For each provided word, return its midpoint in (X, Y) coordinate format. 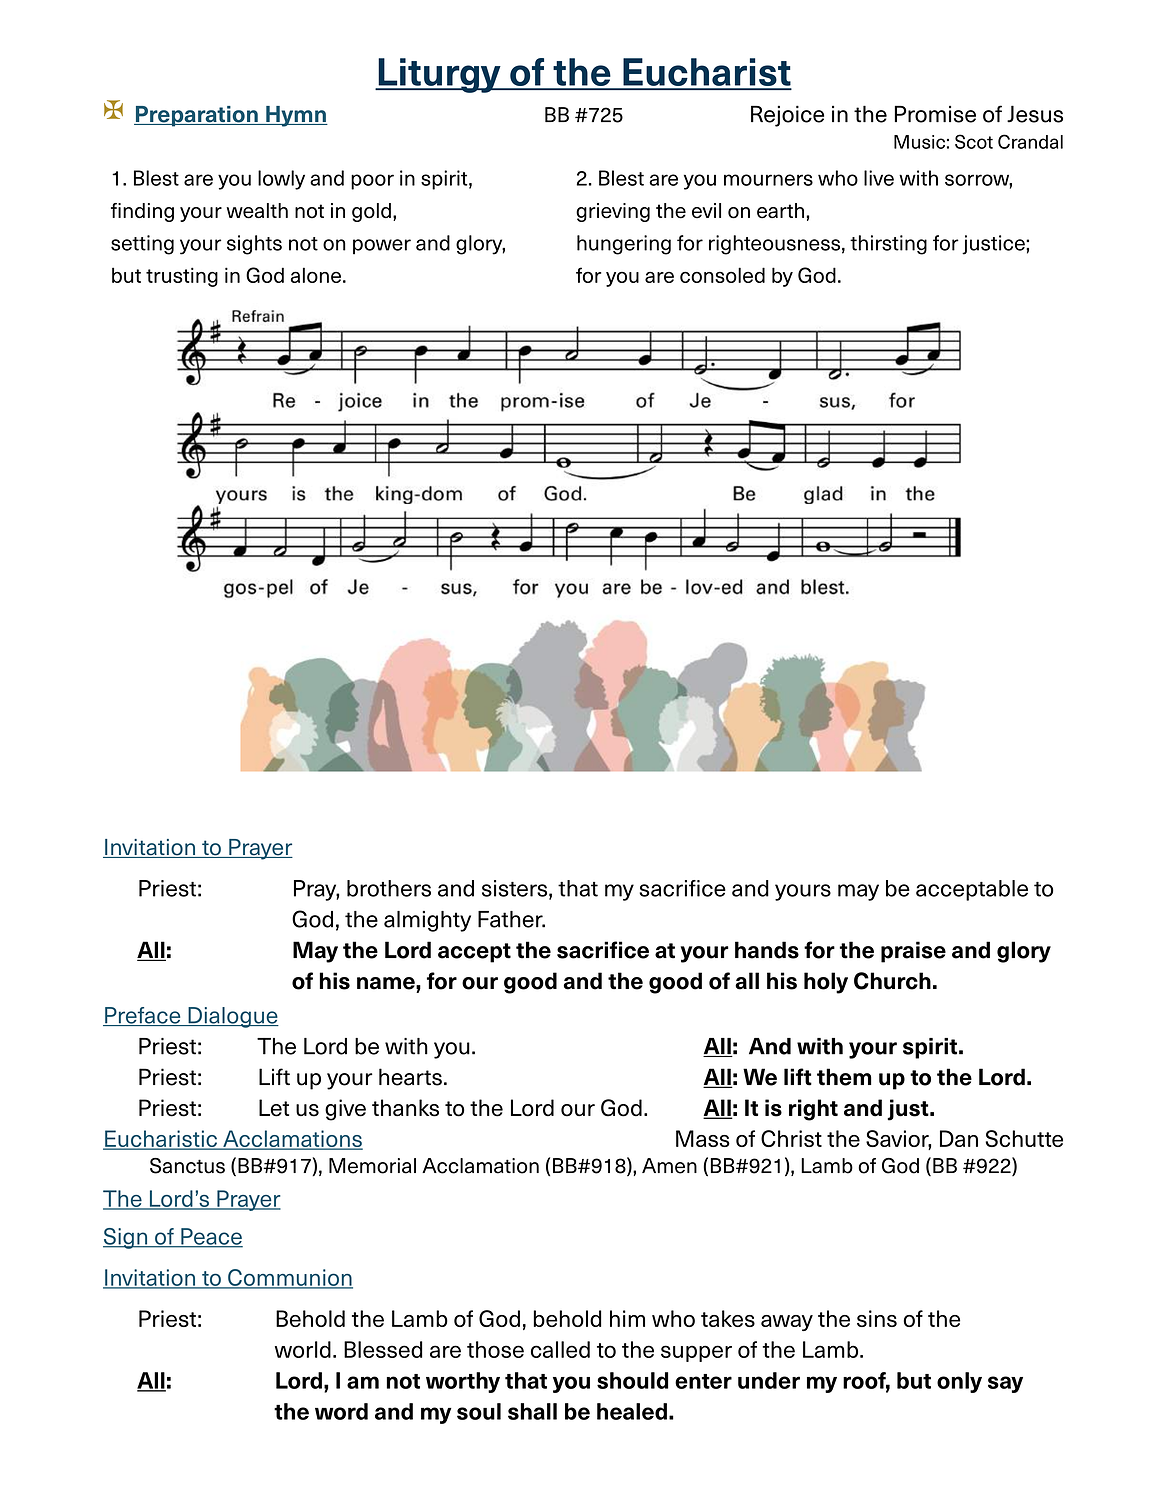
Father (511, 919)
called (560, 1349)
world (303, 1349)
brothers (389, 888)
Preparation (197, 116)
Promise (935, 114)
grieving (613, 212)
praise (913, 952)
